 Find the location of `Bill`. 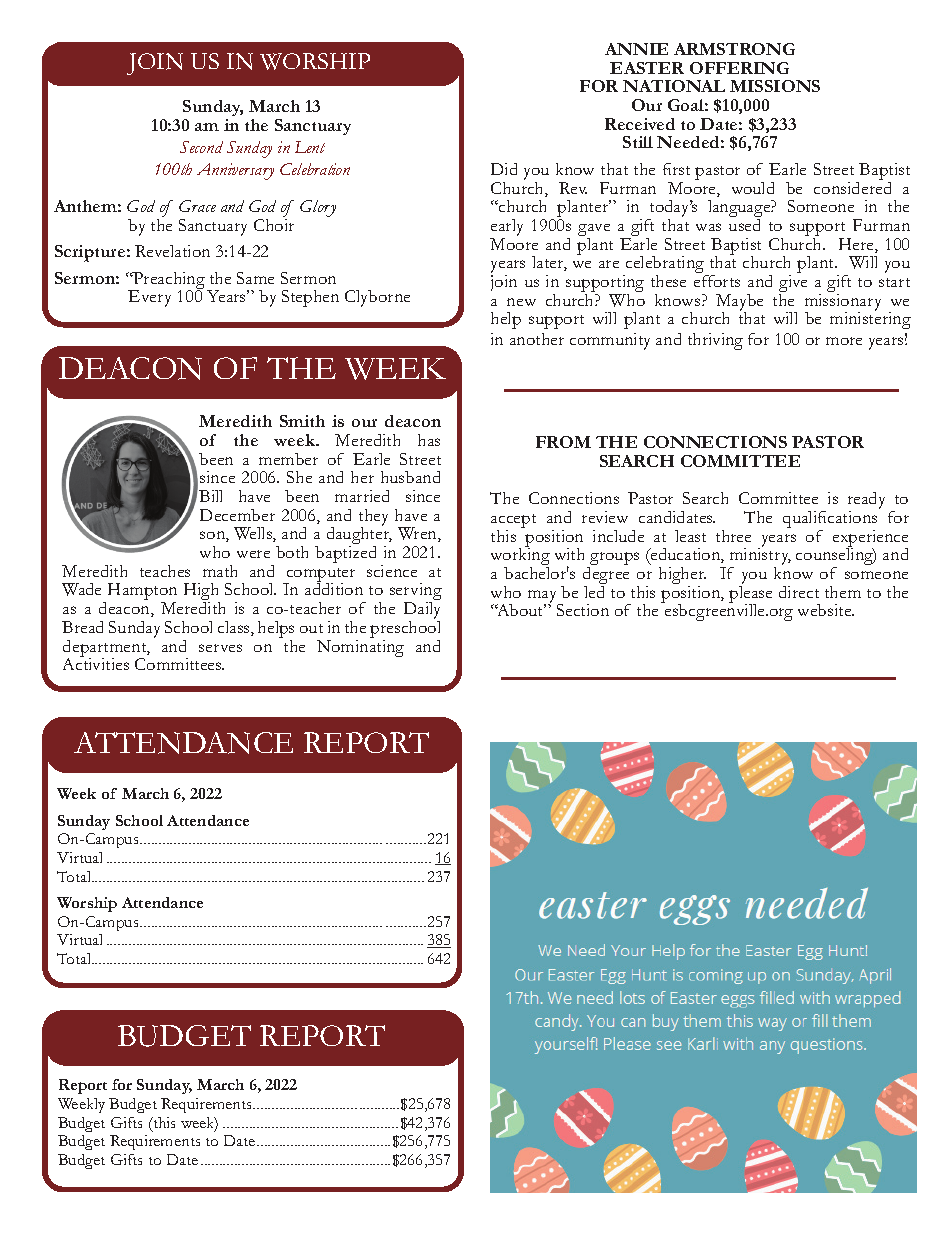

Bill is located at coordinates (210, 496).
